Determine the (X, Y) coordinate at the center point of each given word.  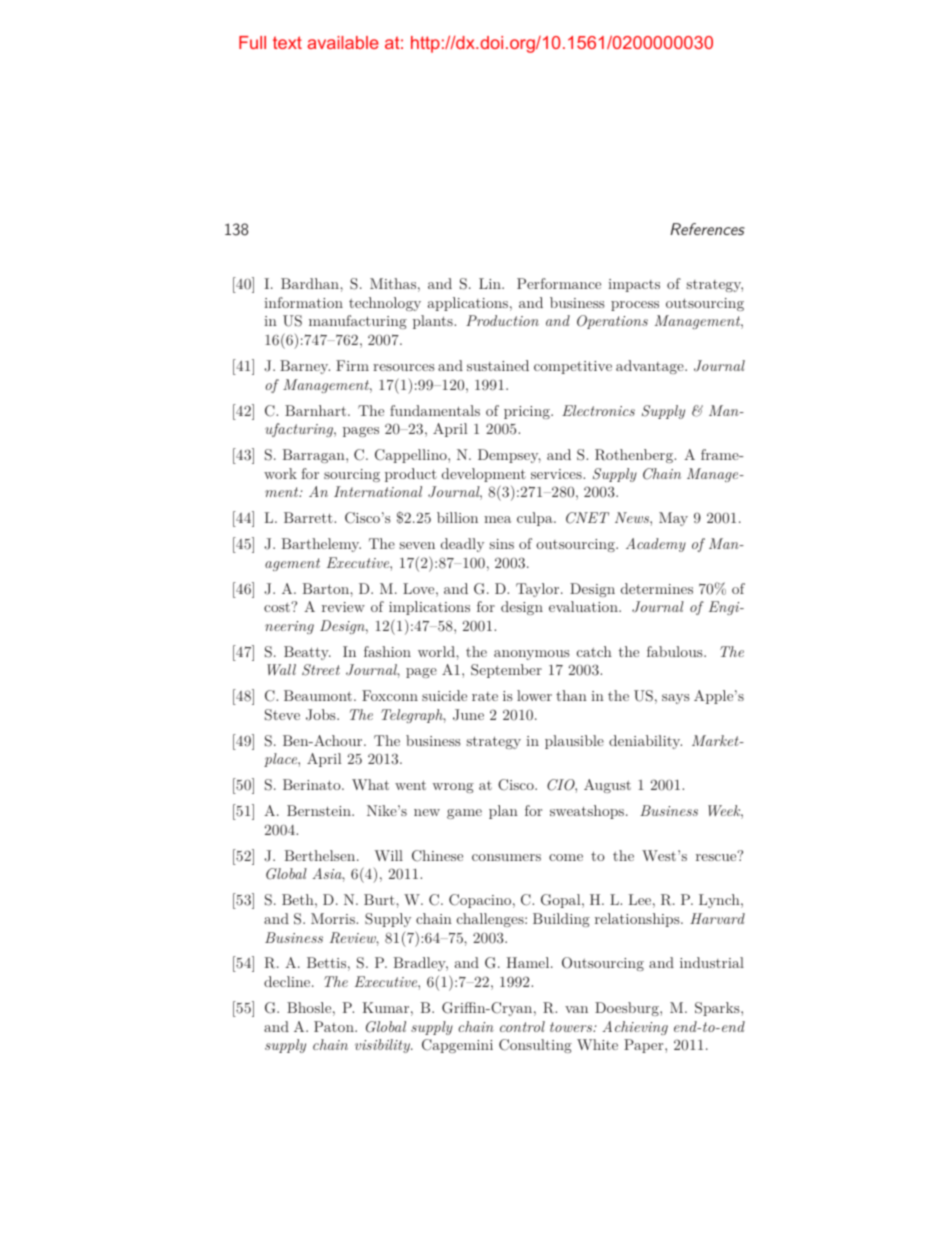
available (343, 42)
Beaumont (318, 695)
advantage (651, 367)
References (707, 229)
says (676, 699)
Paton (335, 1026)
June (468, 715)
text (287, 42)
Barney (305, 367)
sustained (498, 365)
